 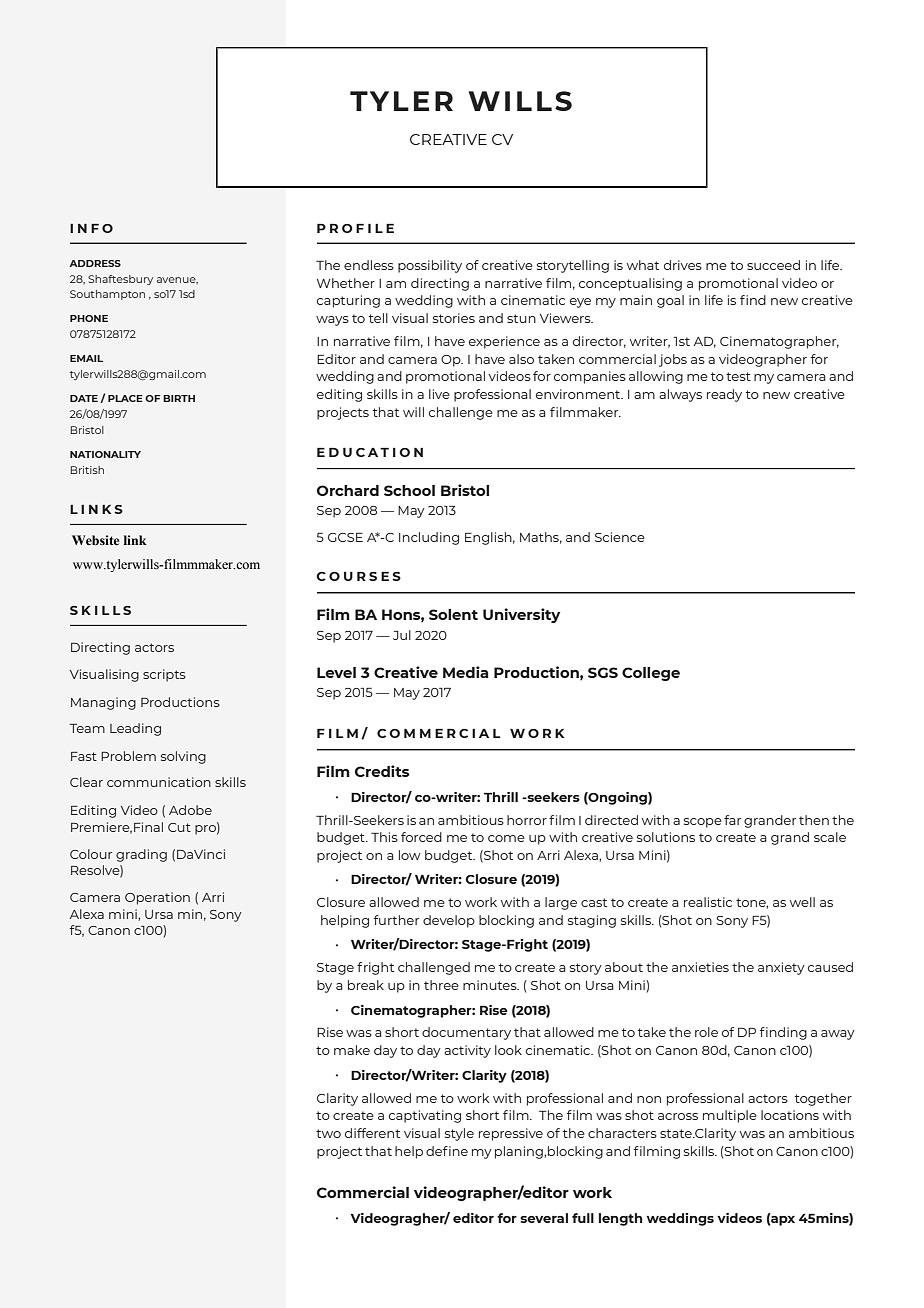 I want to click on Including, so click(x=429, y=538).
